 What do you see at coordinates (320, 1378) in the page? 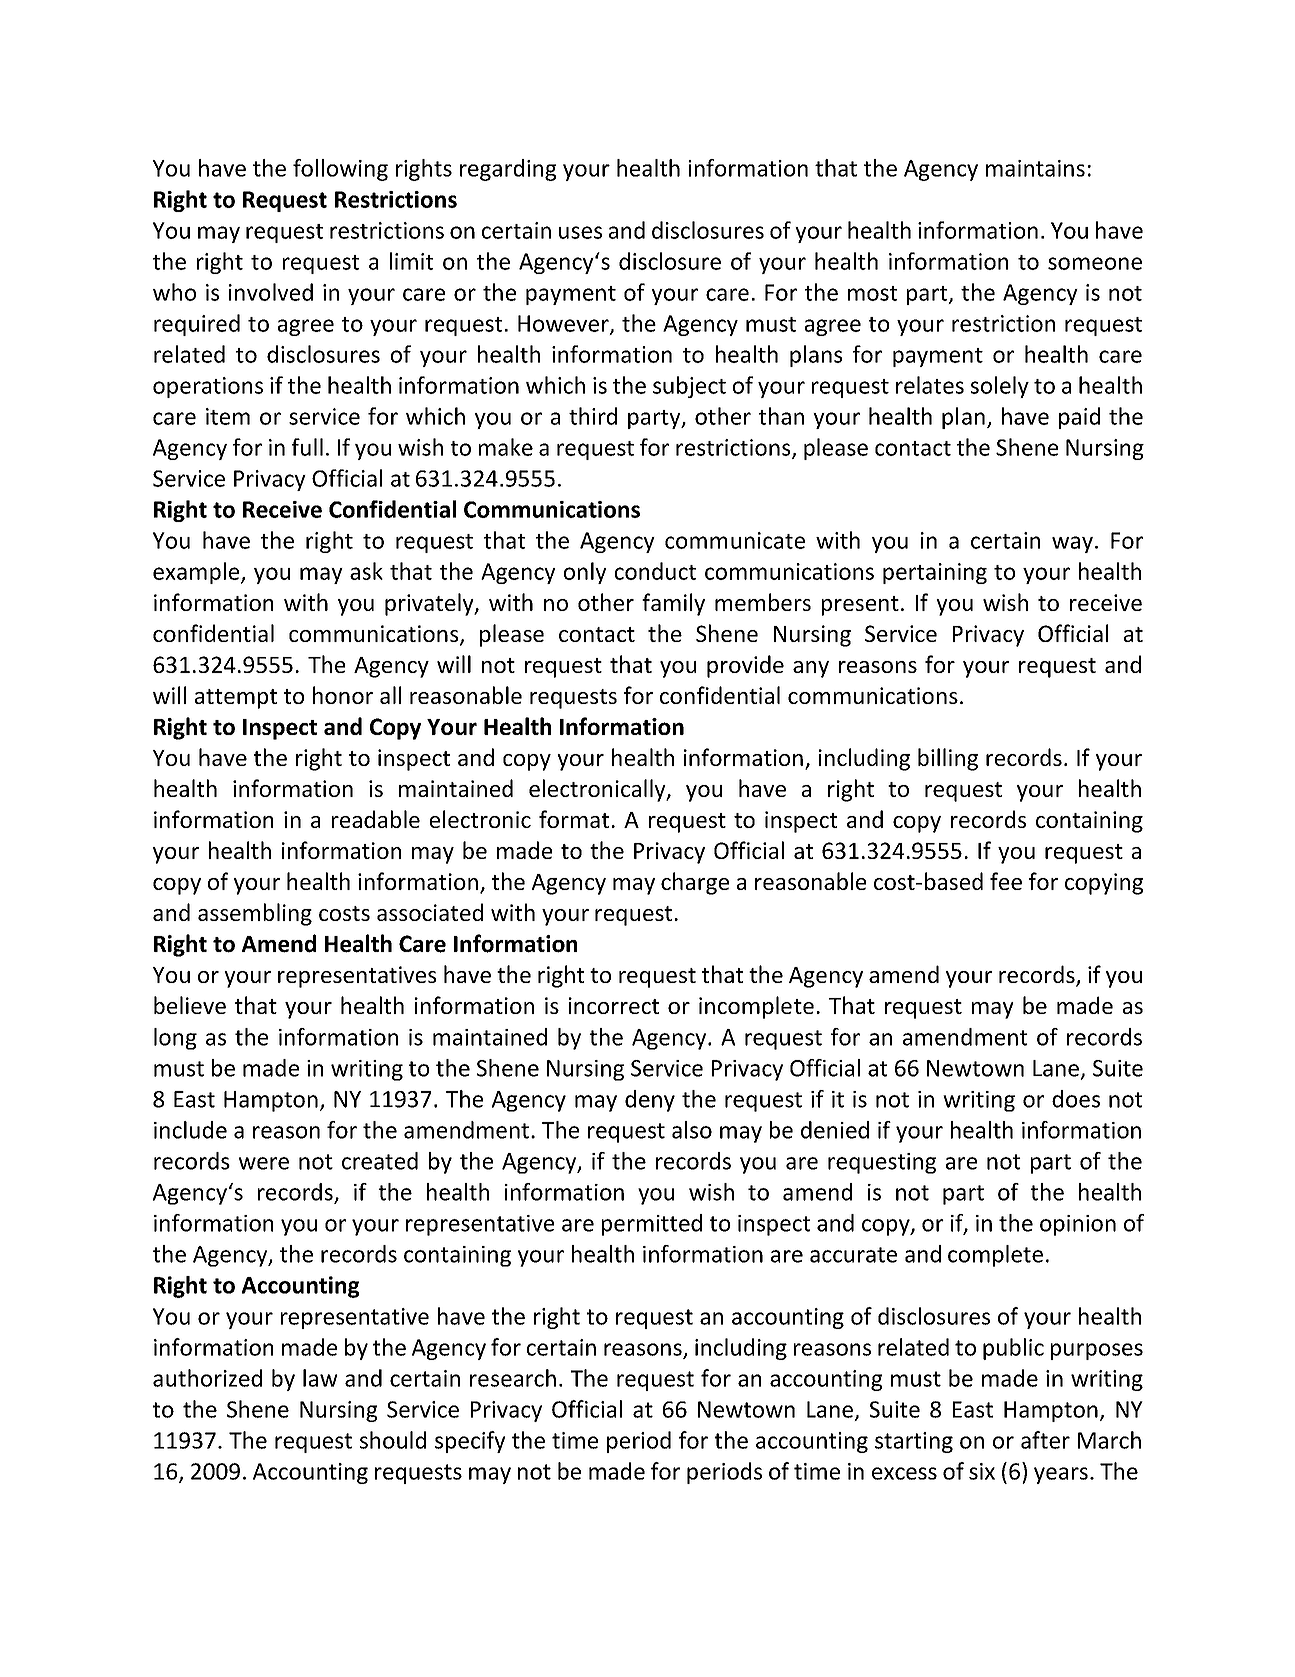
I see `law` at bounding box center [320, 1378].
